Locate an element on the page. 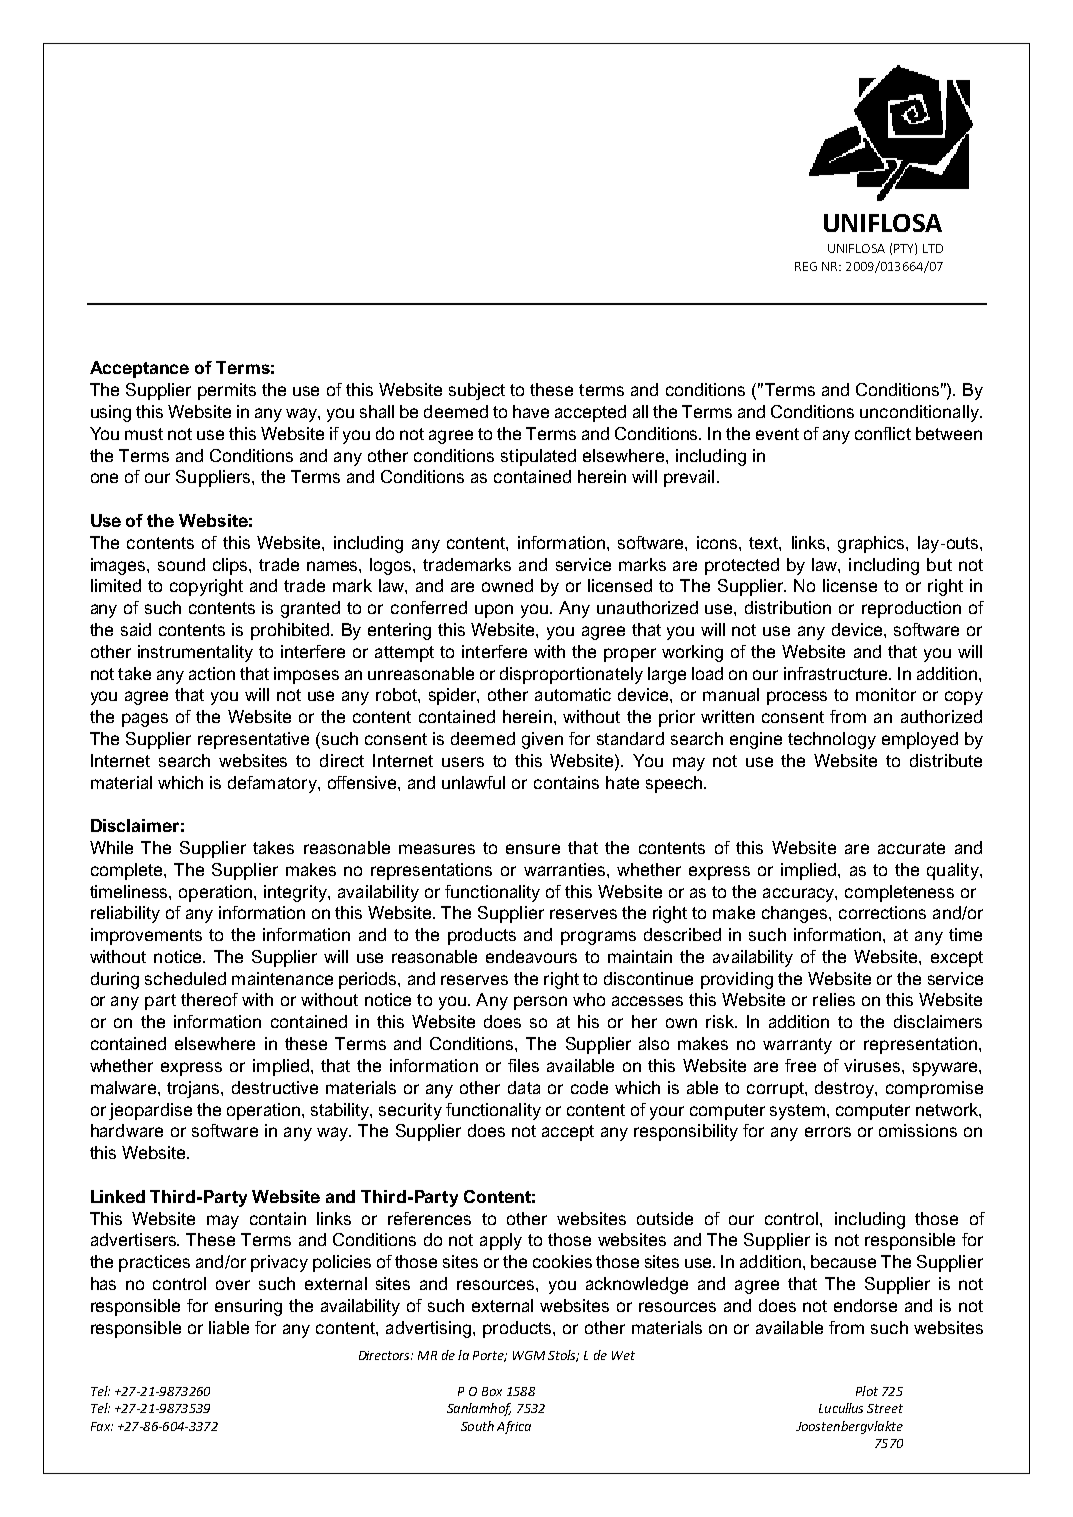 The height and width of the document is (1517, 1073). Box is located at coordinates (492, 1391).
